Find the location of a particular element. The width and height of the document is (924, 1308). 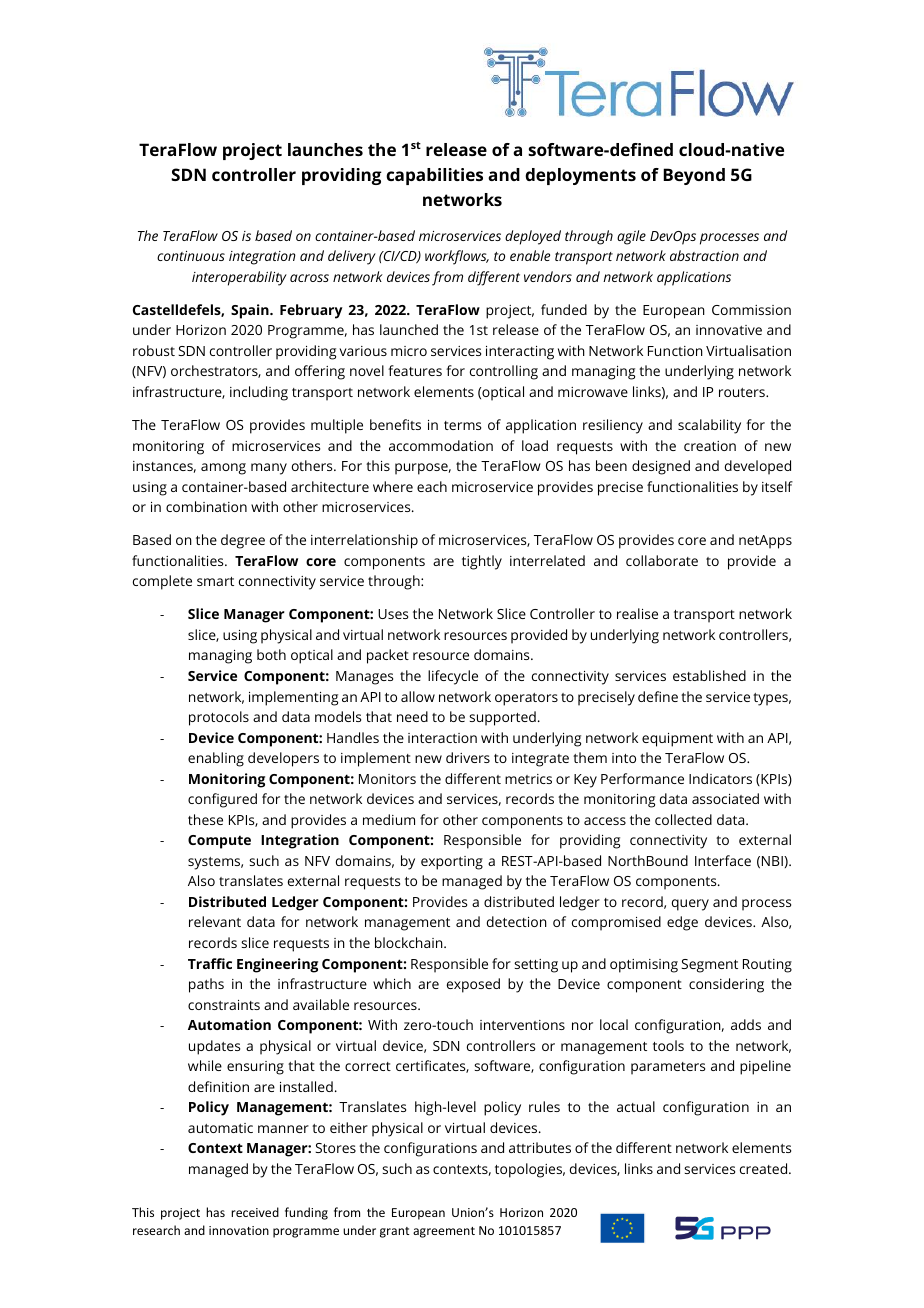

protocols is located at coordinates (219, 718).
